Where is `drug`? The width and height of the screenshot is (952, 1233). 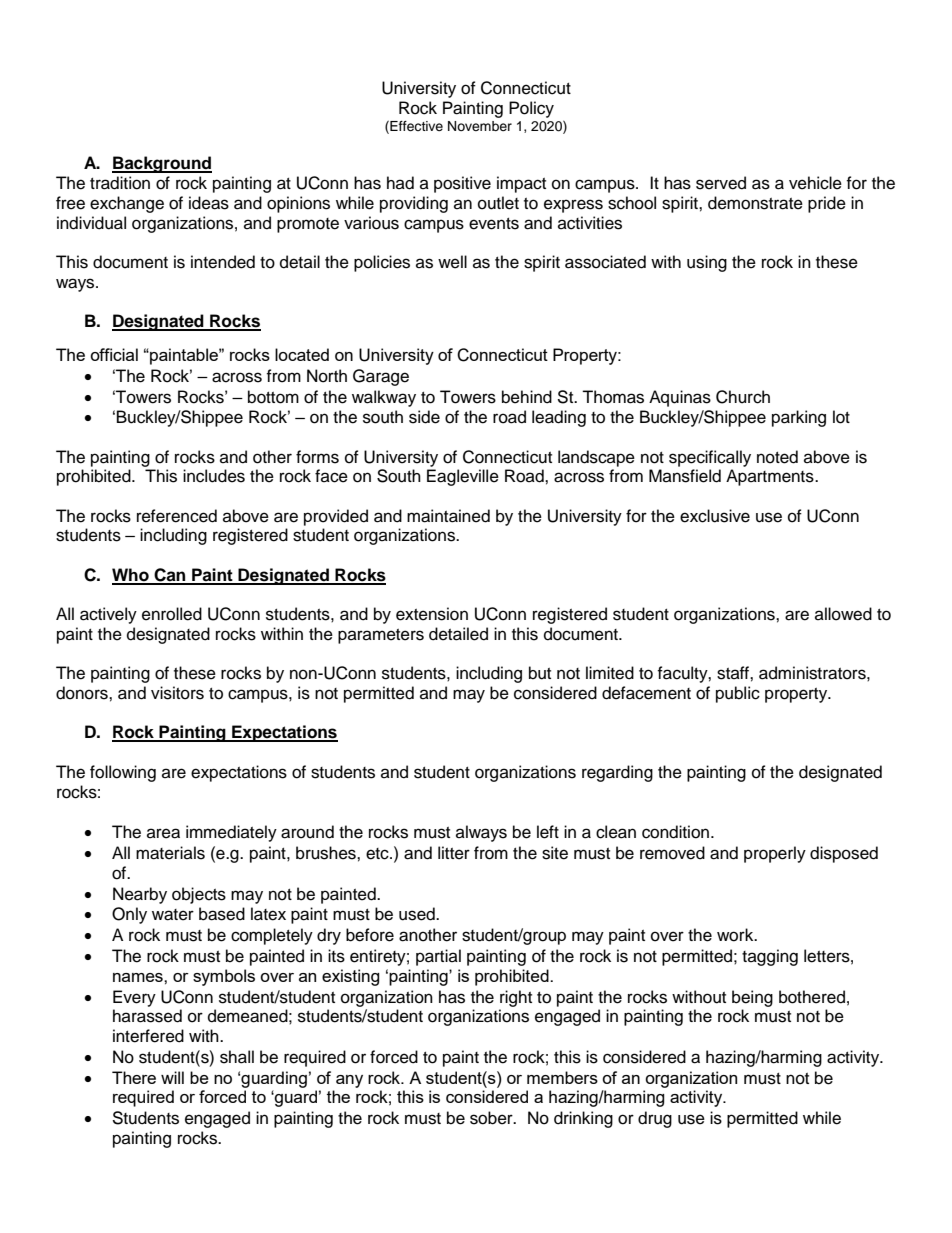
drug is located at coordinates (655, 1119).
